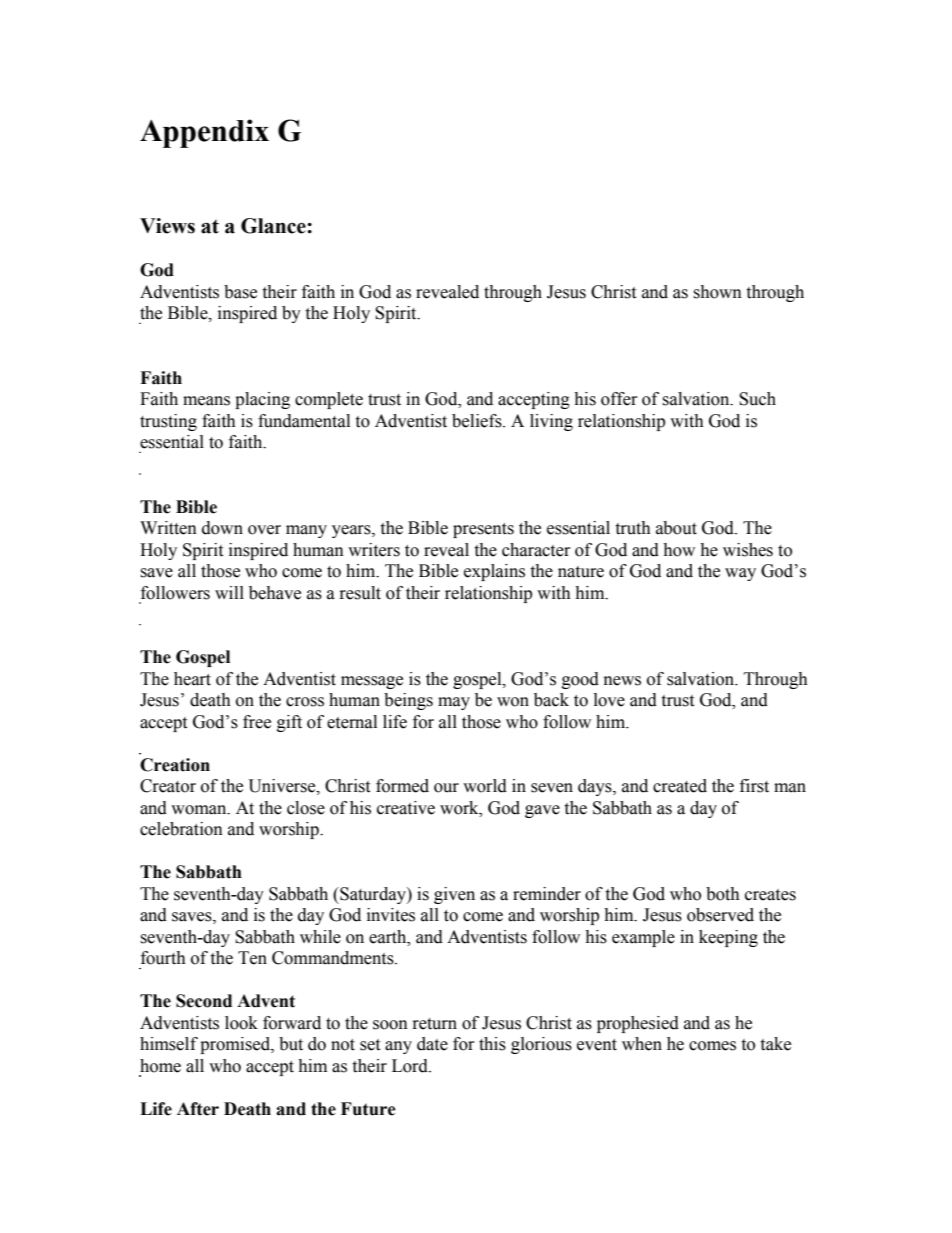 The width and height of the image is (952, 1233). Describe the element at coordinates (204, 133) in the image. I see `Appendix` at that location.
